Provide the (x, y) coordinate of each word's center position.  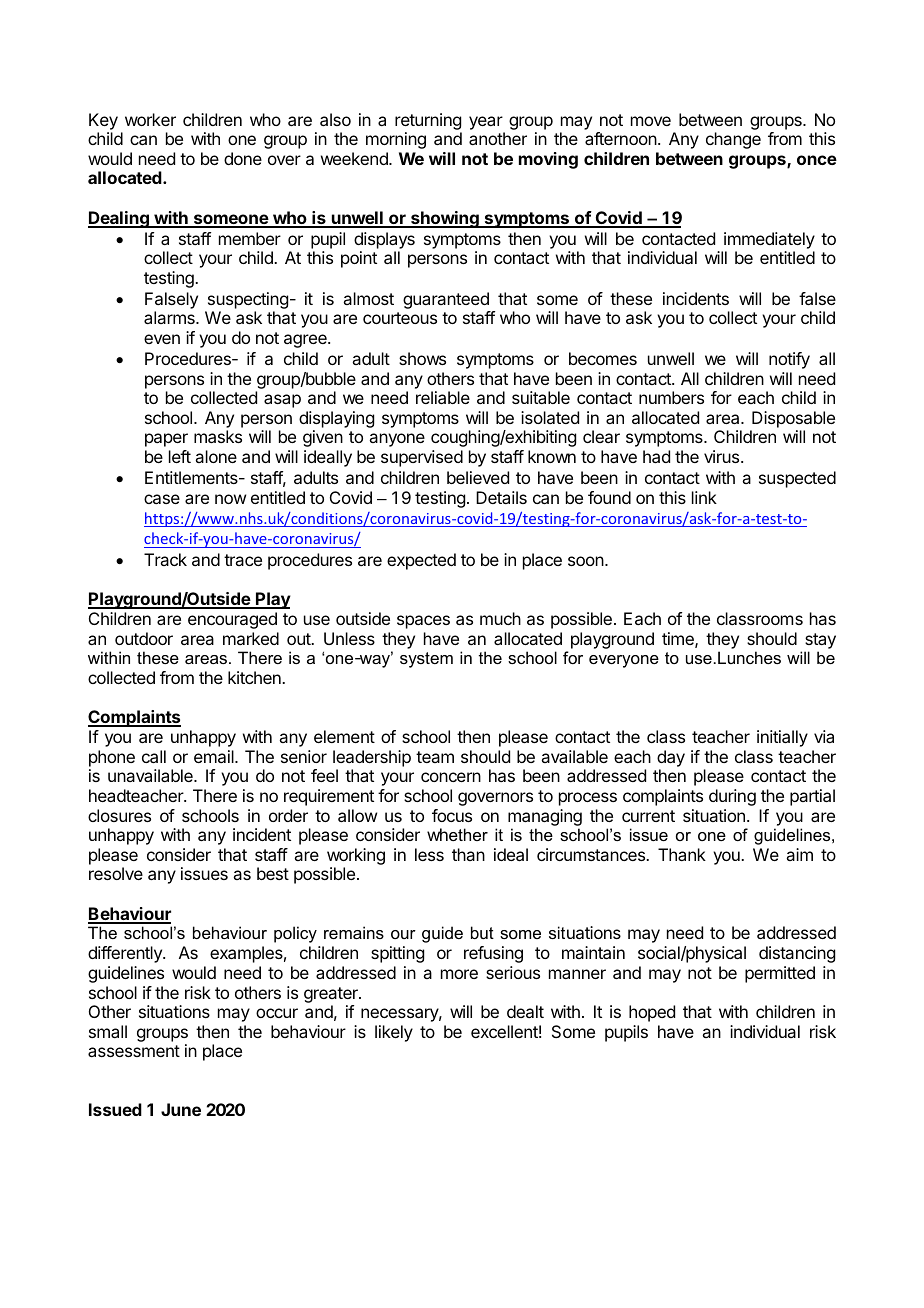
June (181, 1109)
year (486, 123)
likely (394, 1033)
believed (478, 477)
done (243, 158)
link (704, 497)
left (180, 456)
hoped (652, 1013)
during (732, 797)
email (215, 756)
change (733, 140)
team (435, 757)
